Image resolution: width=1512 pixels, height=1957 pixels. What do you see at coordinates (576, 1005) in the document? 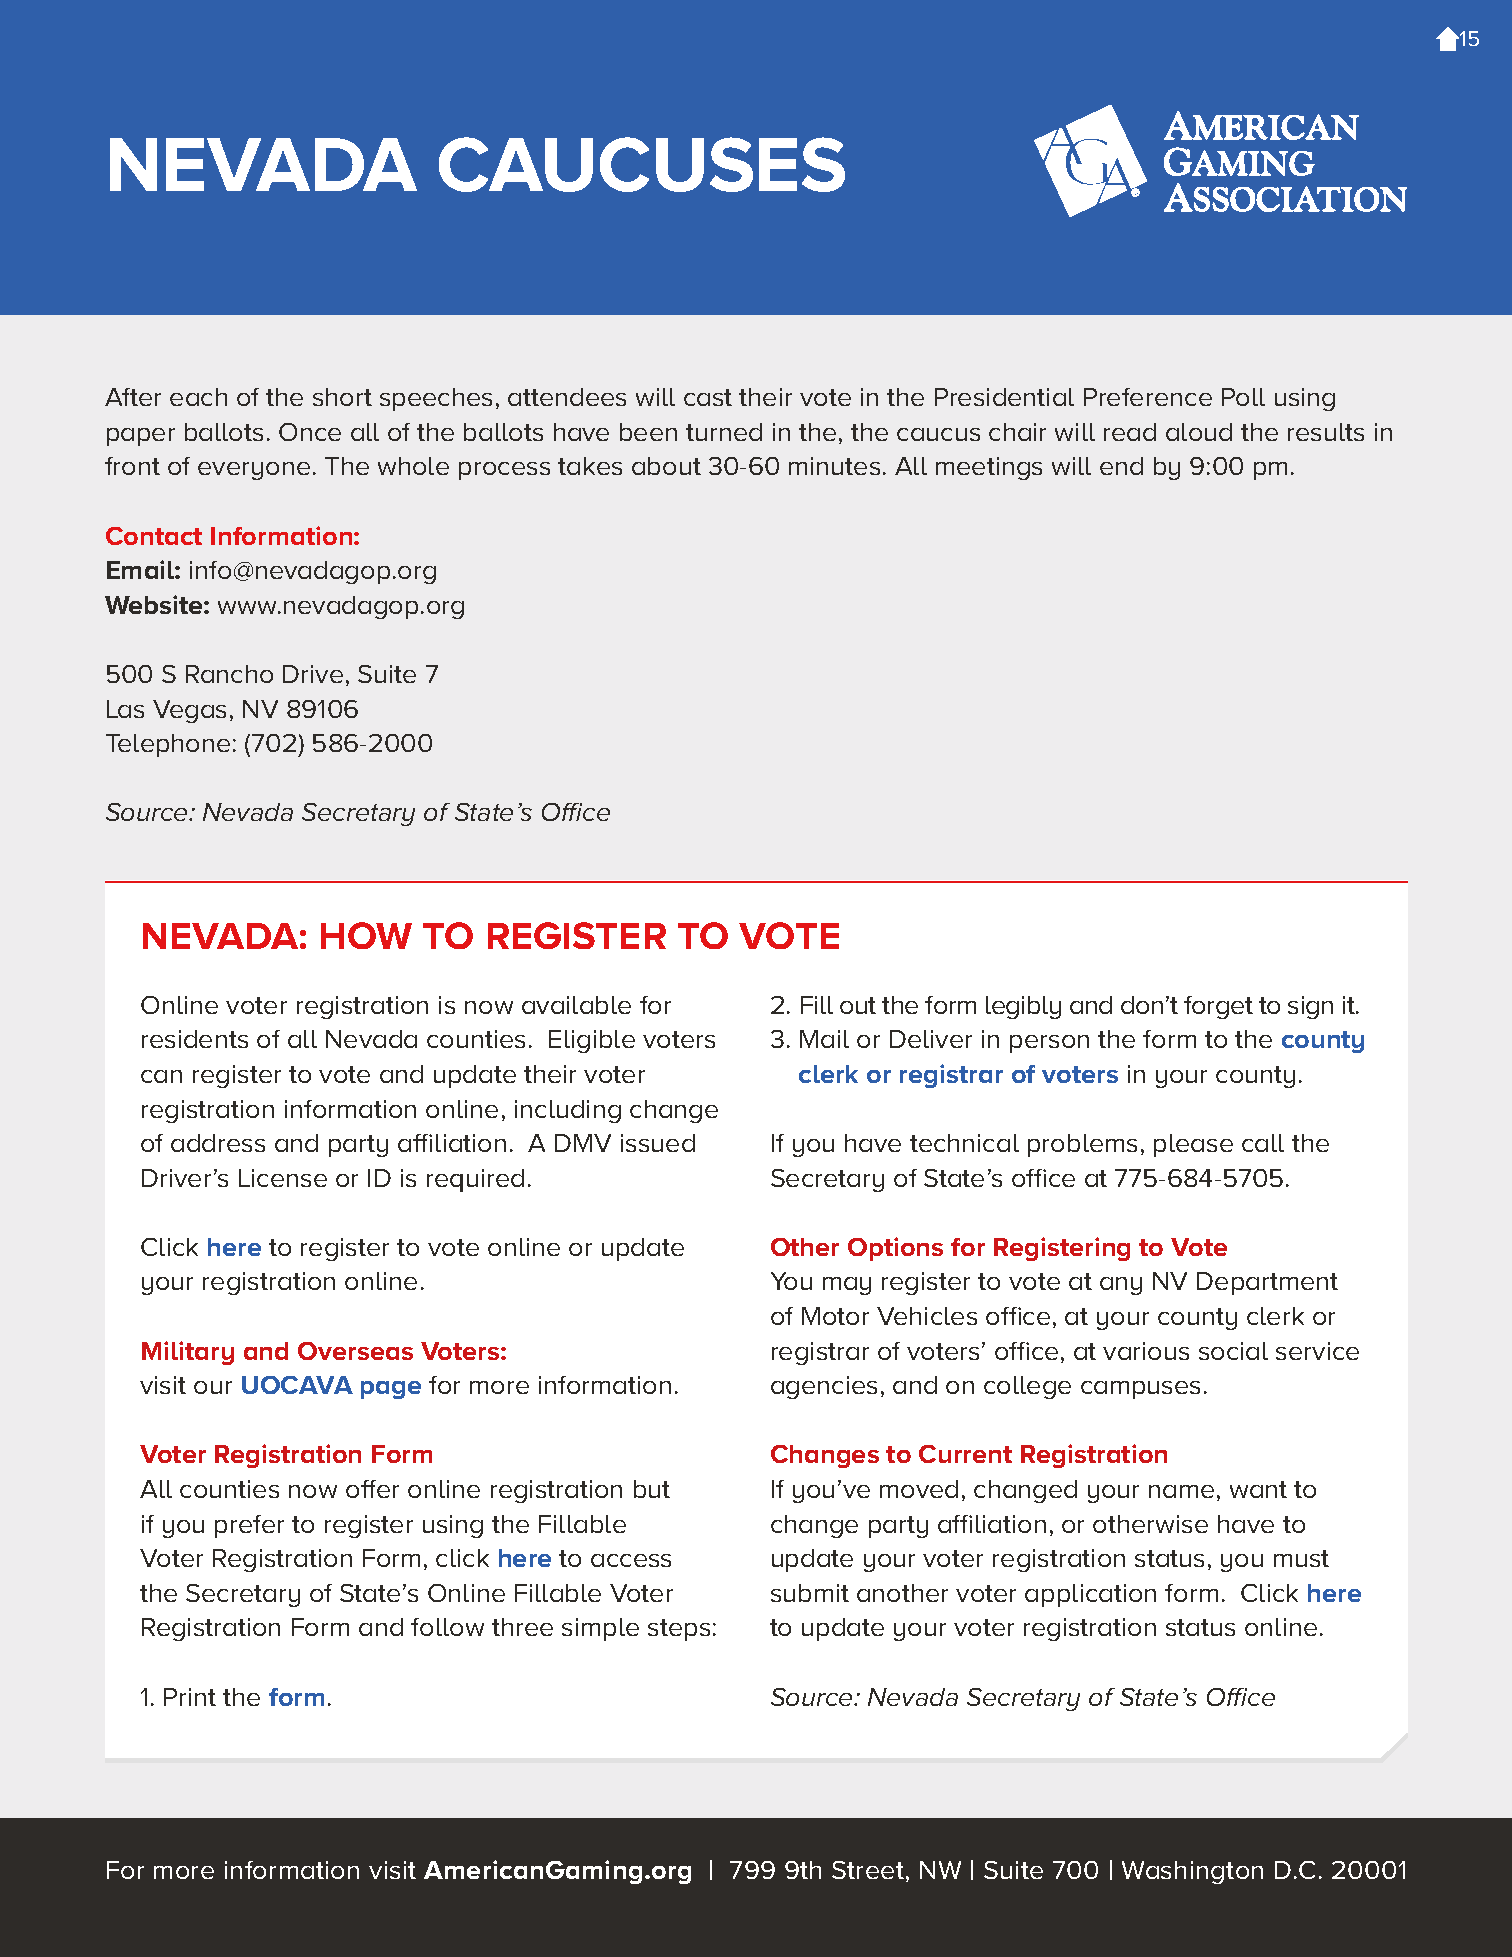
I see `available` at bounding box center [576, 1005].
